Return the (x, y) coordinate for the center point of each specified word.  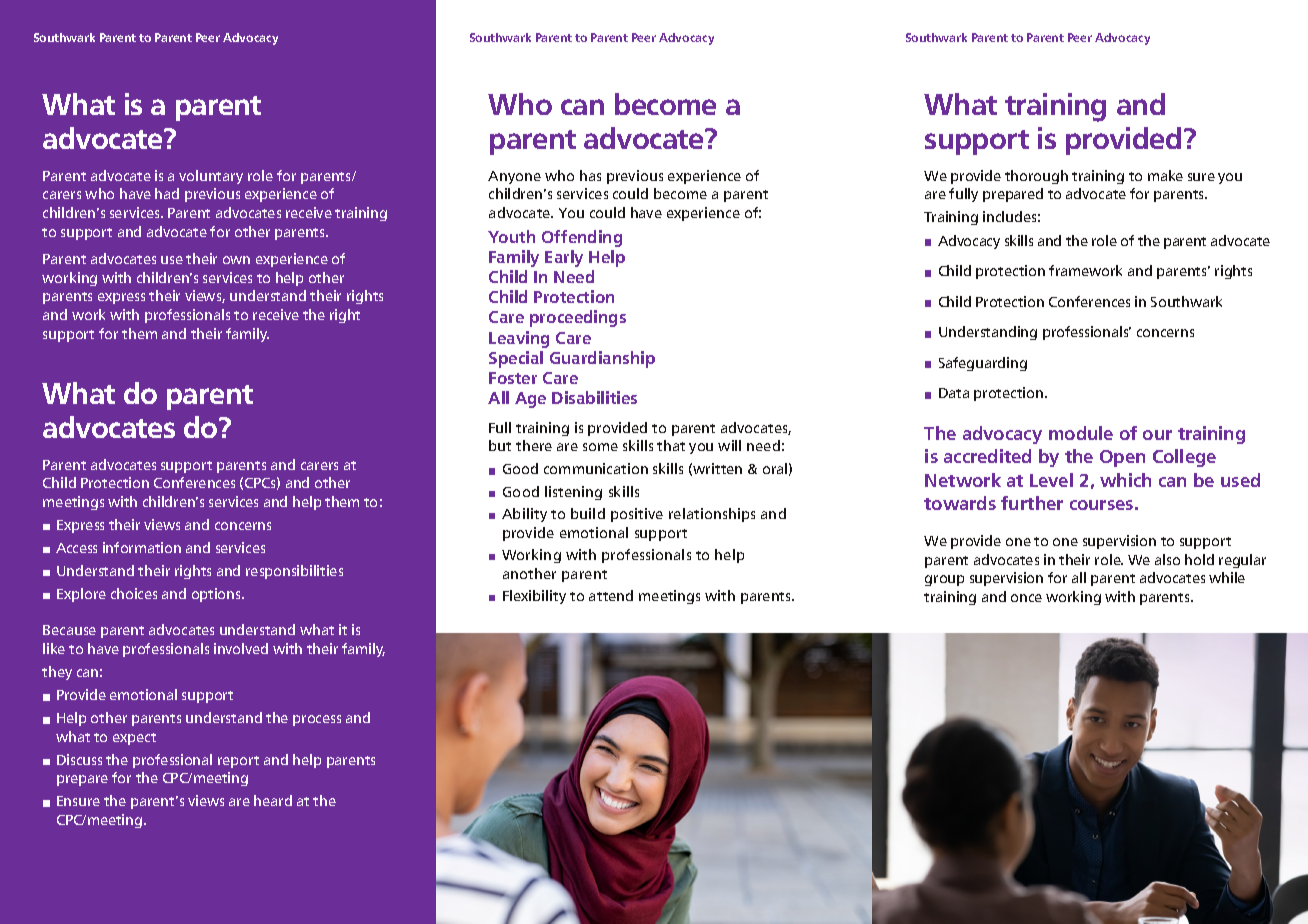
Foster (513, 378)
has (590, 175)
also (1167, 559)
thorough (1036, 177)
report (238, 762)
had (167, 193)
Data (954, 393)
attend (611, 595)
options (217, 595)
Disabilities (594, 397)
